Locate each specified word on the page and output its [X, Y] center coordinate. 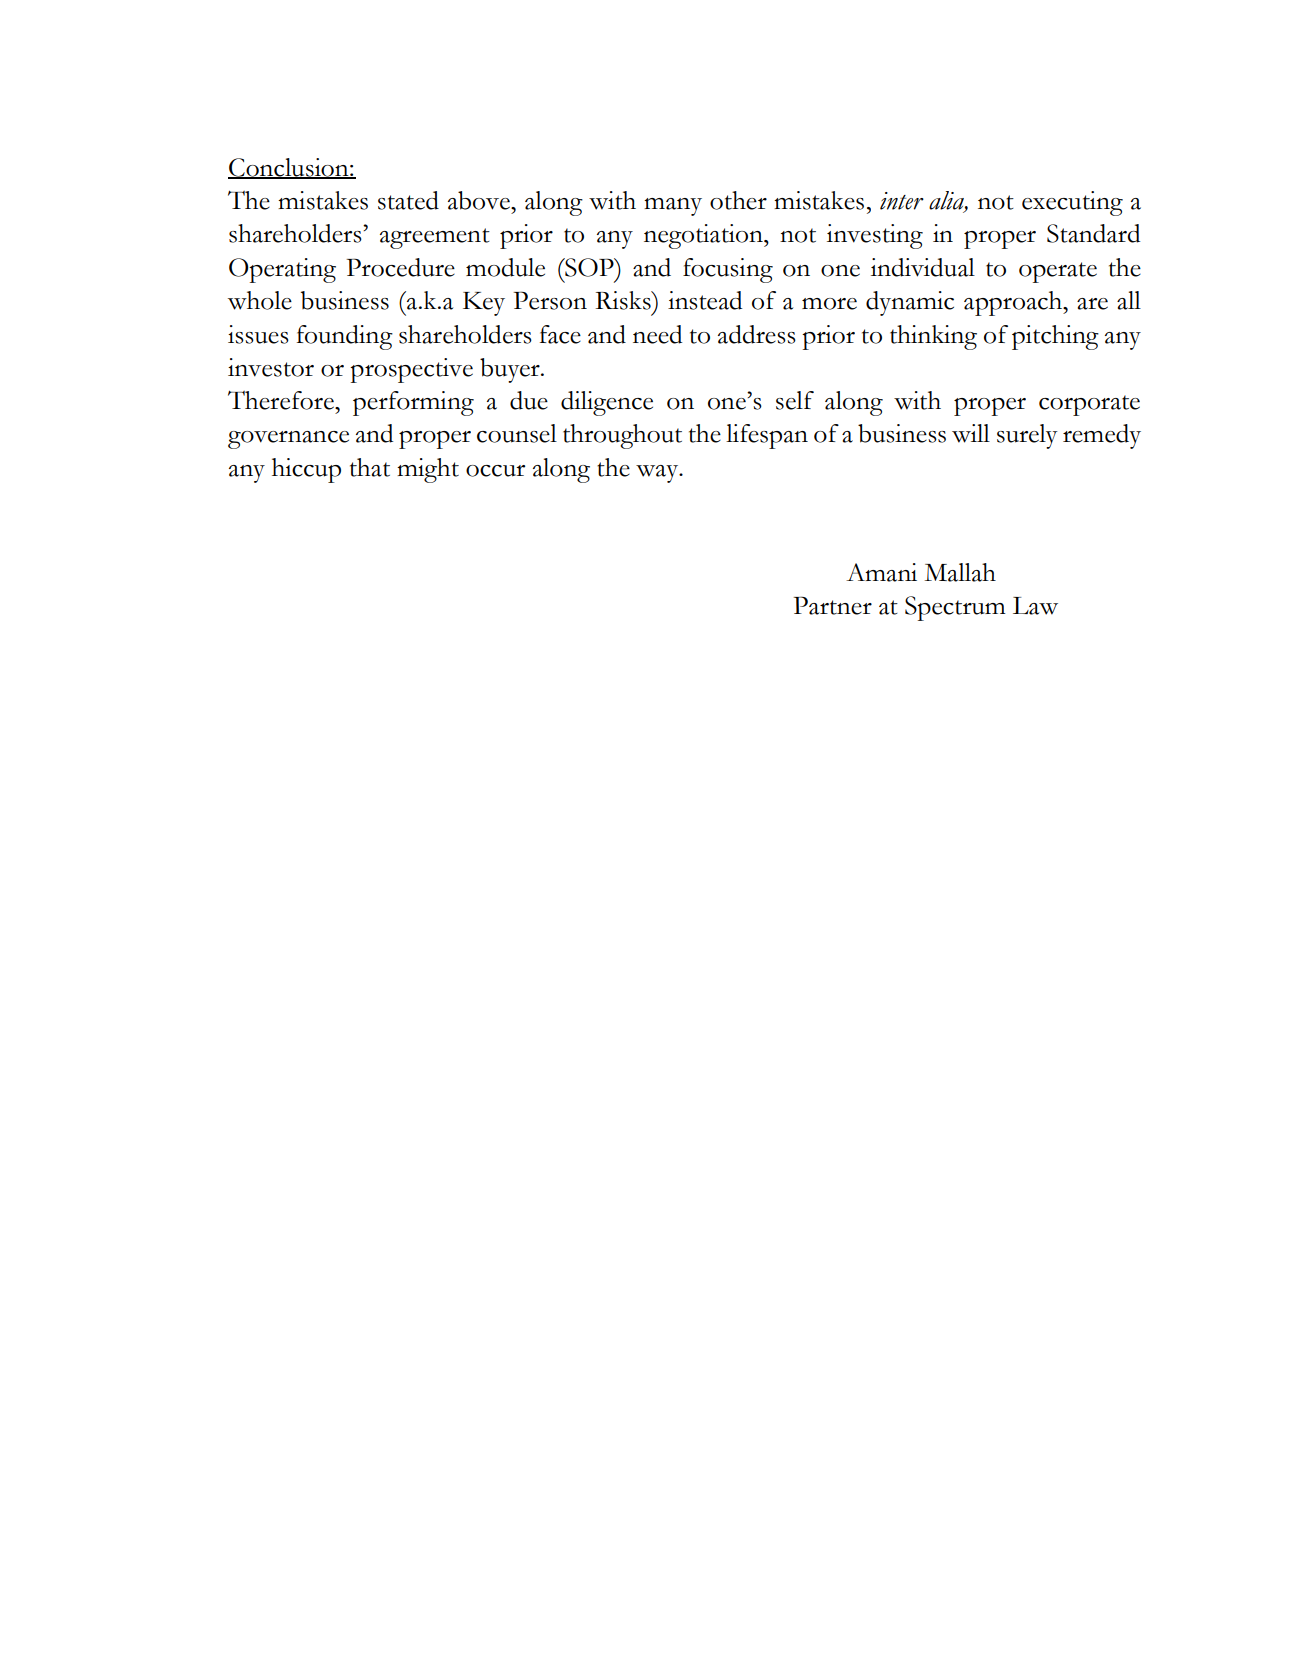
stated [408, 200]
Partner [832, 605]
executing [1072, 203]
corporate [1089, 405]
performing [413, 403]
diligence [607, 403]
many [673, 207]
